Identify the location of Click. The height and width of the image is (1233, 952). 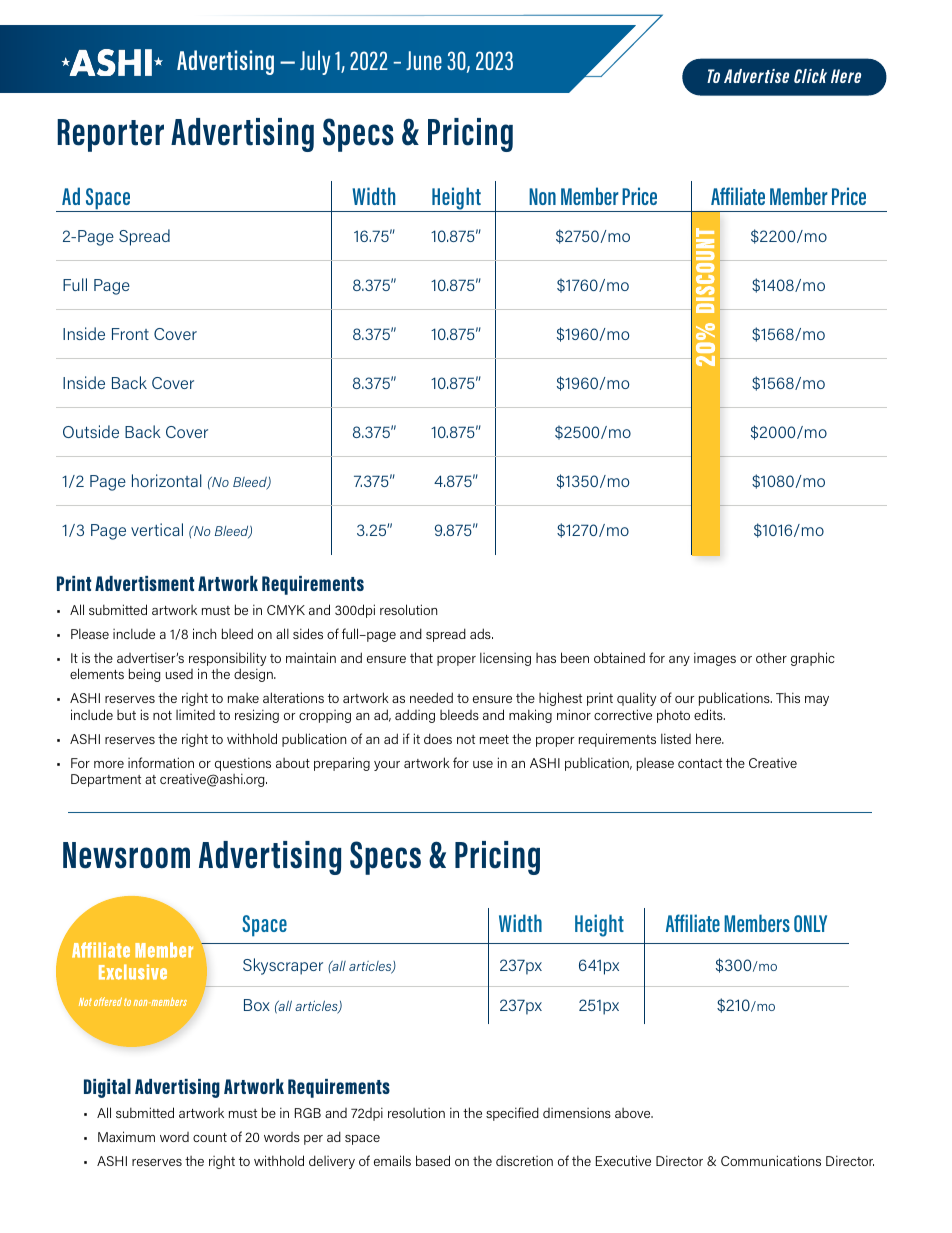
(810, 76).
